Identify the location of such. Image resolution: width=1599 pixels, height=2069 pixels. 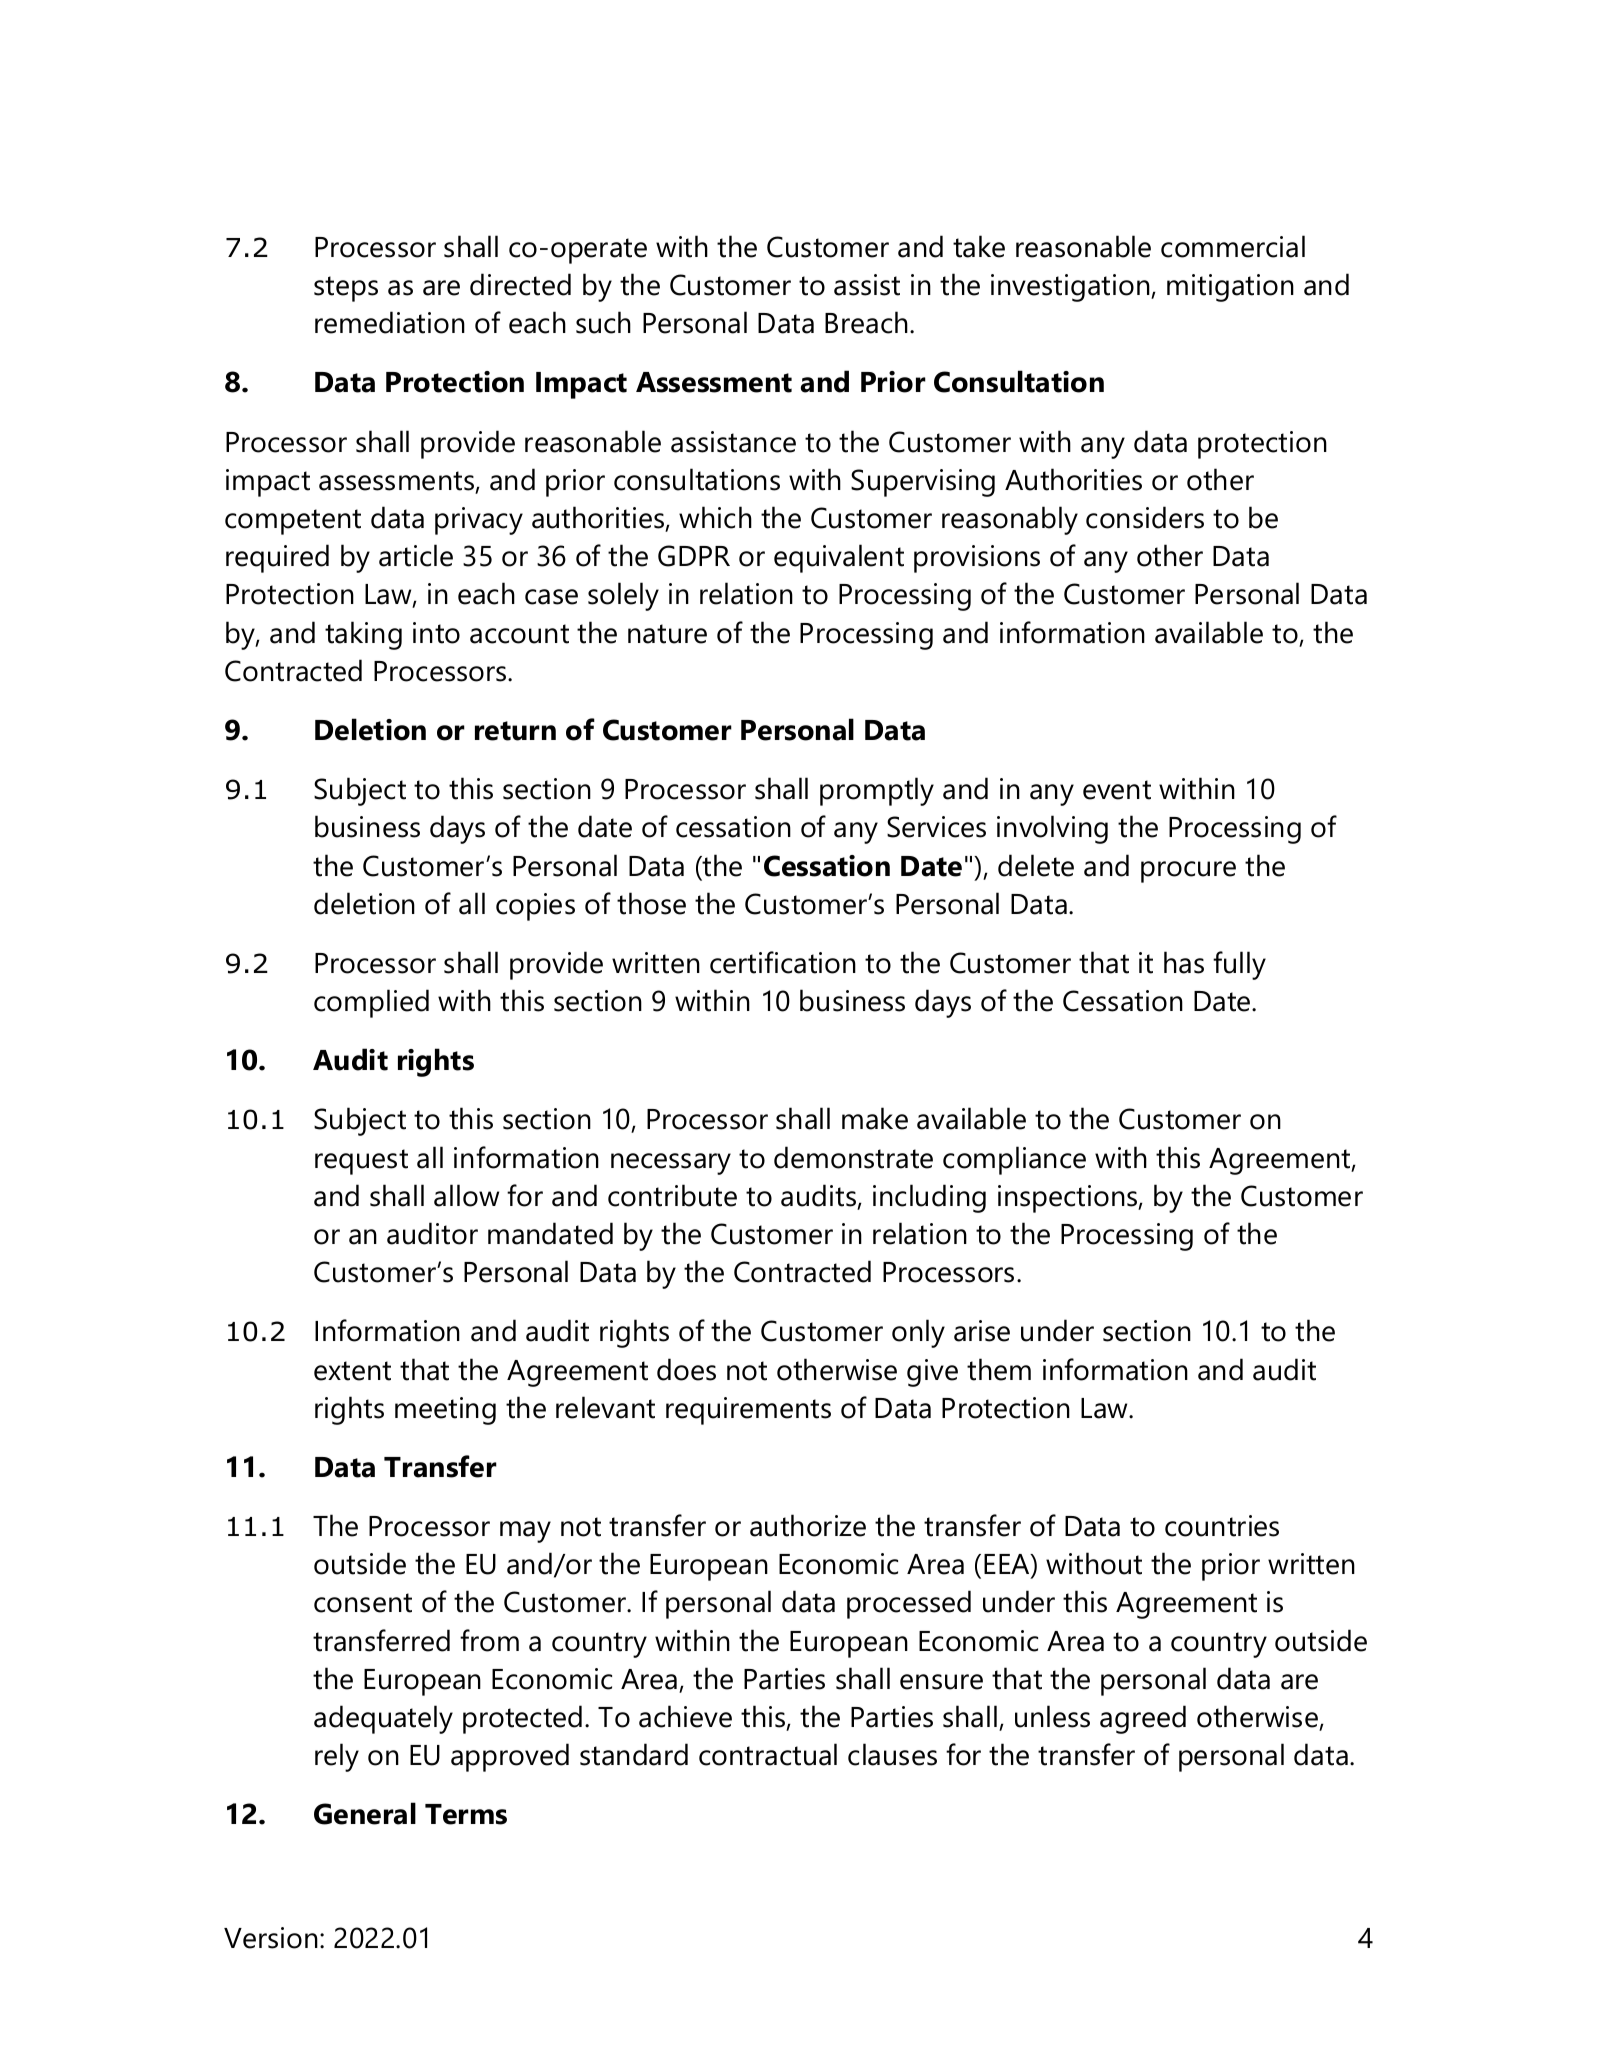
(603, 322).
